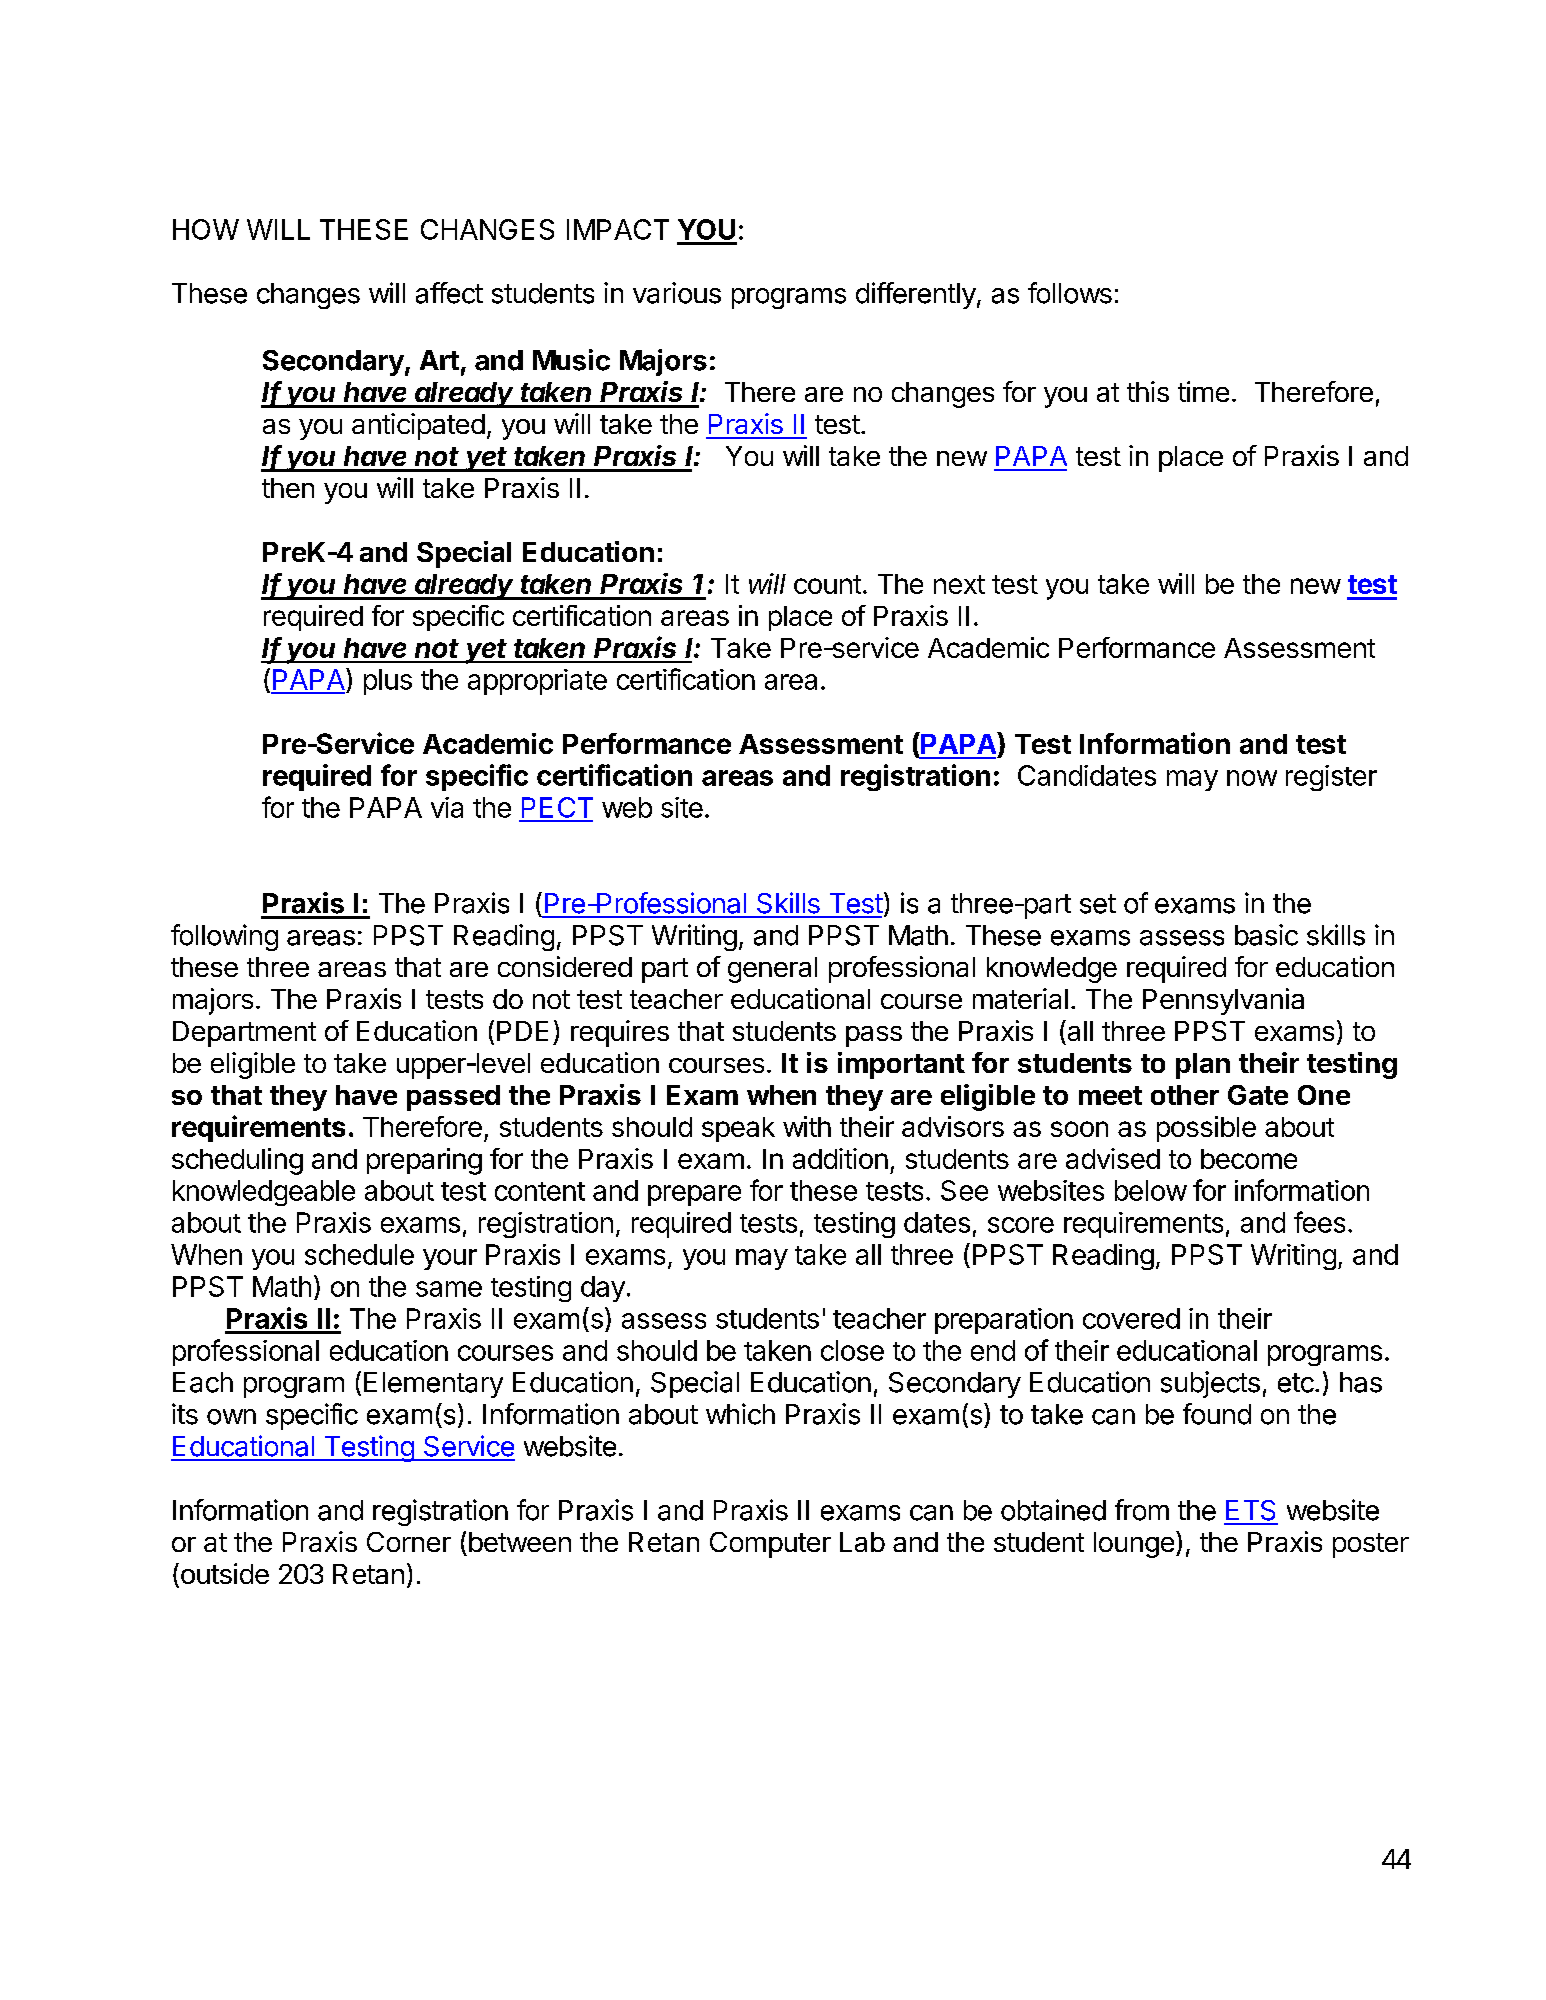 The width and height of the screenshot is (1546, 2000). I want to click on affect, so click(449, 293).
